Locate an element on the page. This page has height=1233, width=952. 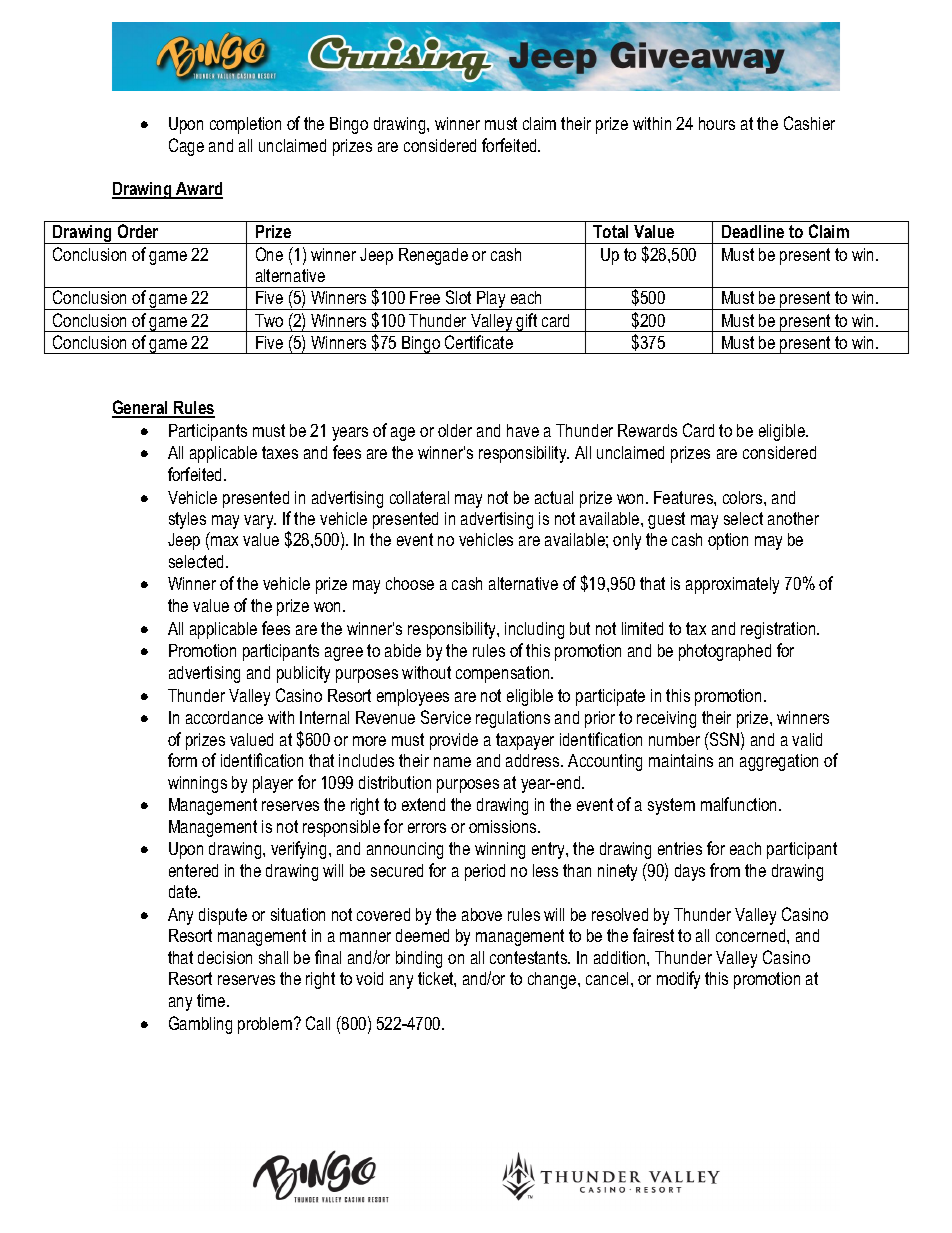
accordance is located at coordinates (224, 717).
